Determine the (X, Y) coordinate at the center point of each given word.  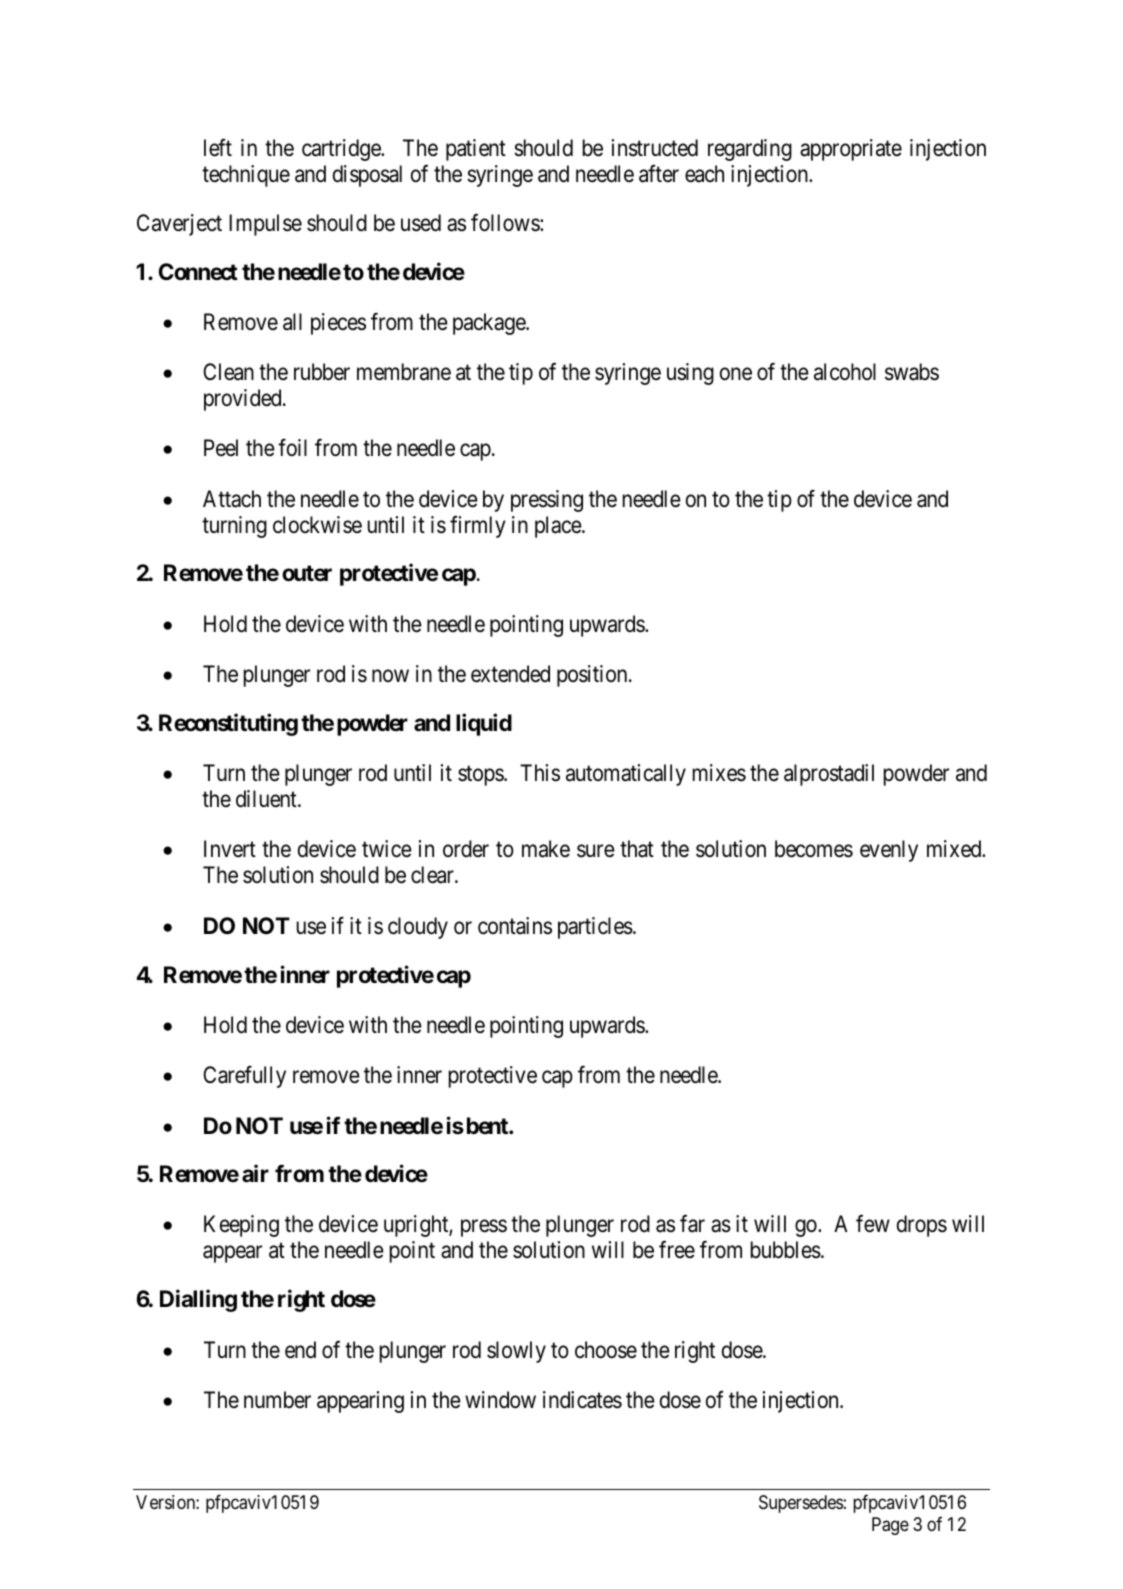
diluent (267, 799)
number (277, 1399)
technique (246, 176)
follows (506, 222)
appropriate (851, 150)
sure (596, 851)
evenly (889, 851)
